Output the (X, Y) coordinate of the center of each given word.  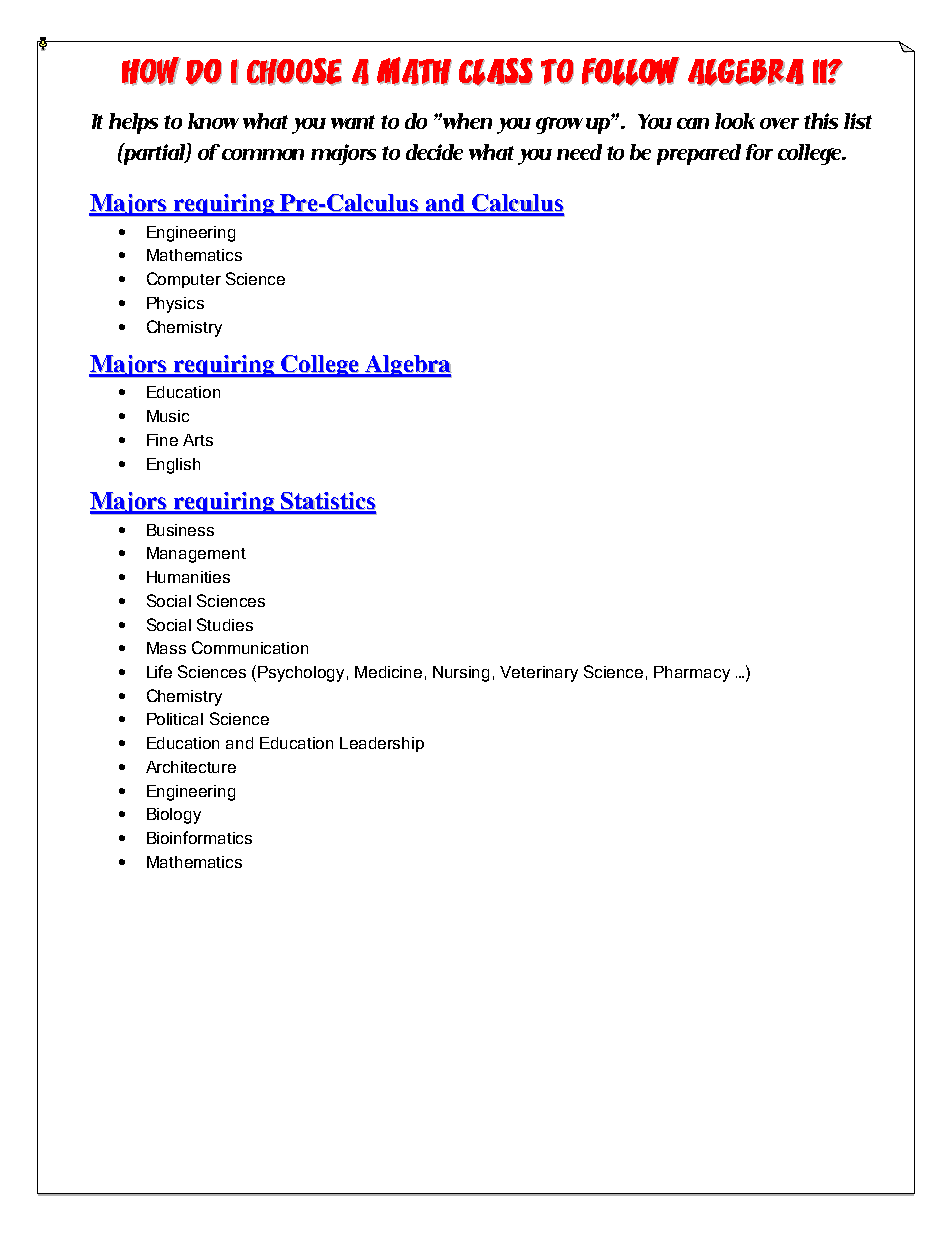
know (213, 121)
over (779, 123)
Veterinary (539, 674)
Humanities (188, 577)
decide (434, 152)
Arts (198, 440)
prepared (699, 154)
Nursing (461, 674)
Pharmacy (692, 674)
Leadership (382, 744)
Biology (174, 816)
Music (168, 416)
